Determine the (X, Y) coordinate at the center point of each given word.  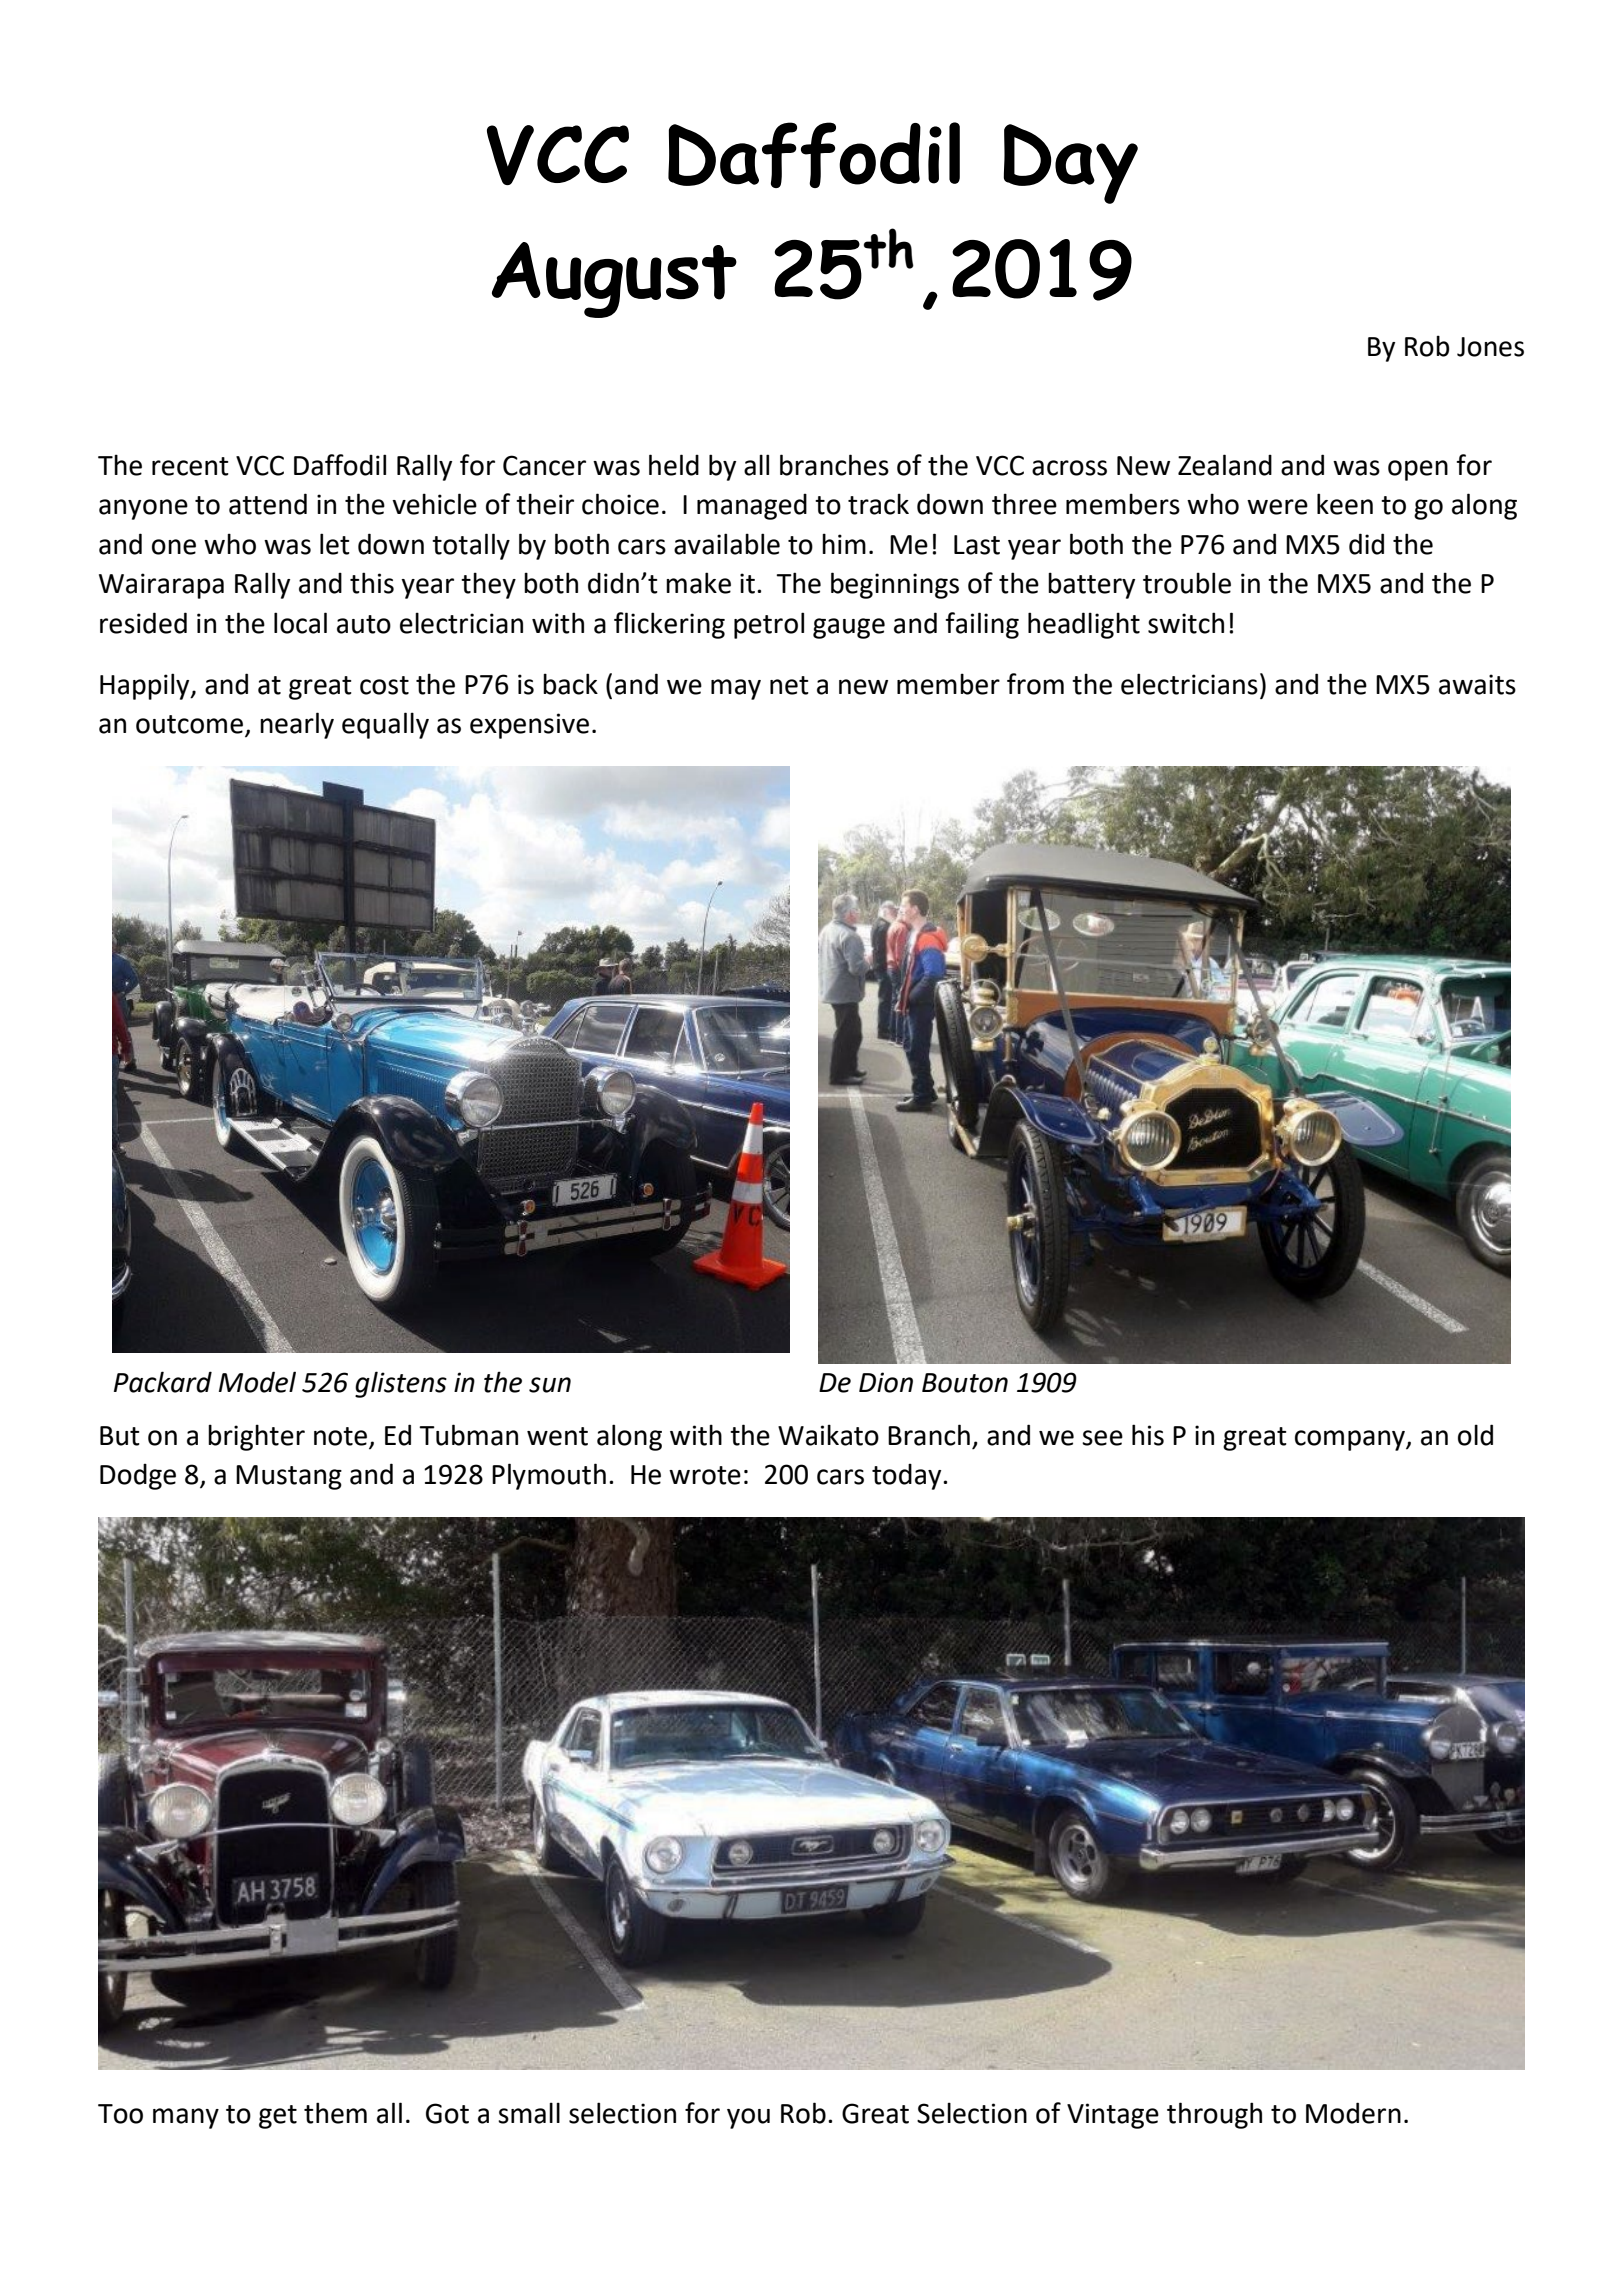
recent (190, 466)
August (614, 280)
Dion (886, 1382)
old (1475, 1435)
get (278, 2117)
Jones (1490, 347)
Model (257, 1382)
